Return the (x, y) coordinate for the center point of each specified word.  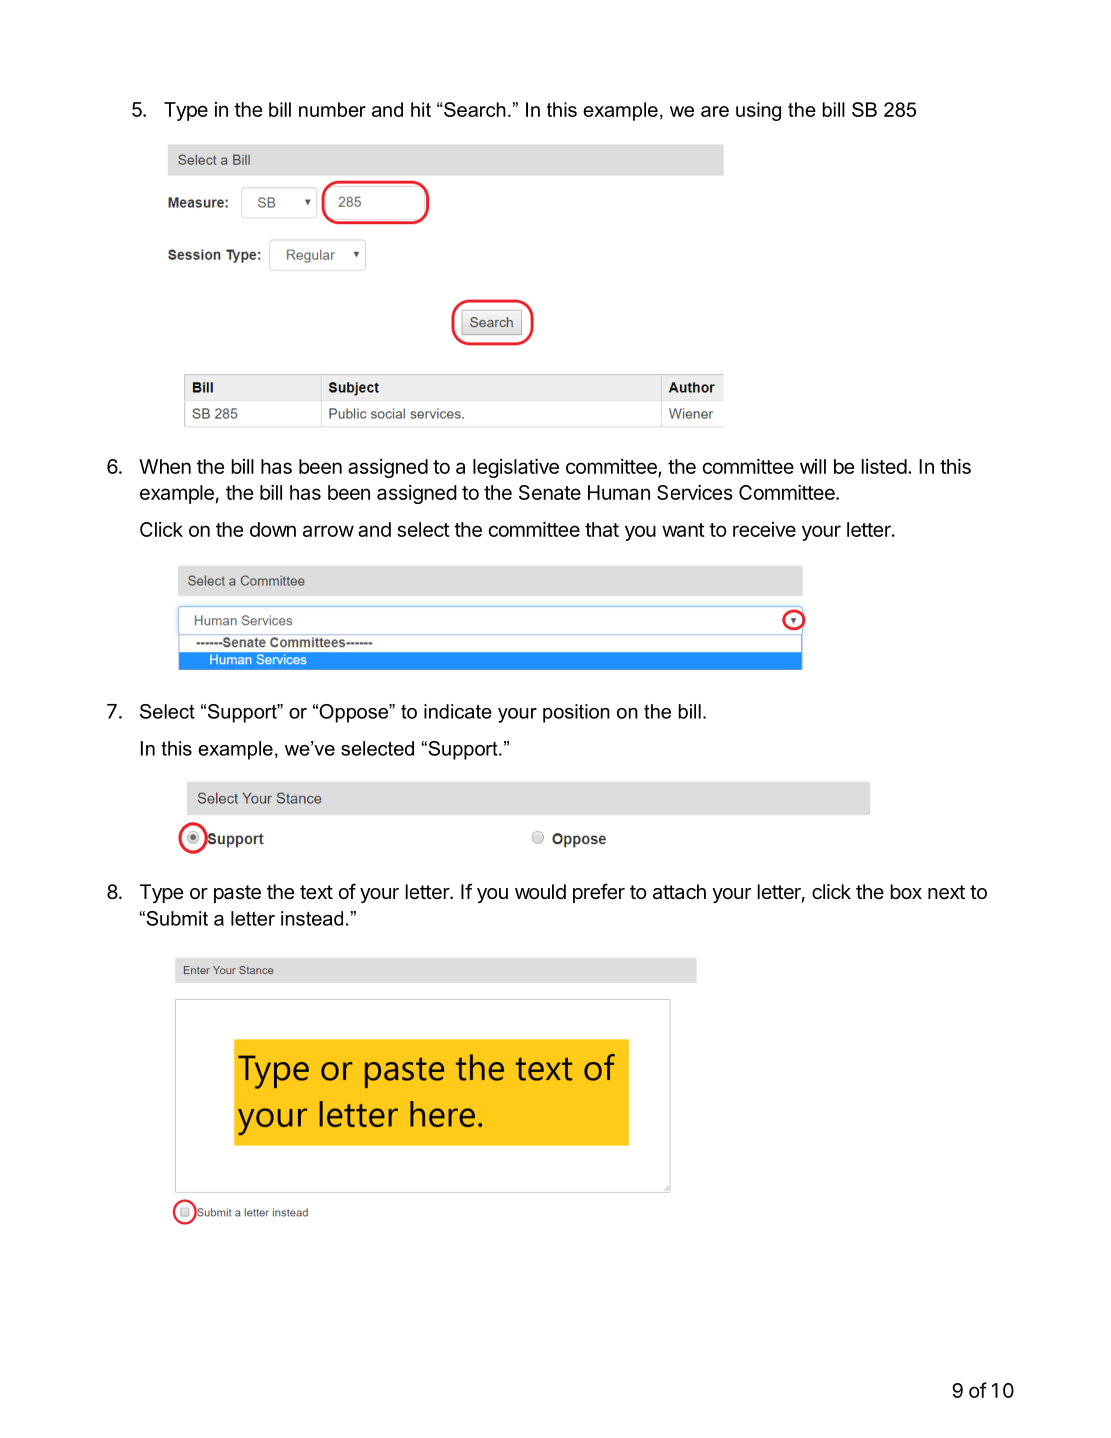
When (165, 466)
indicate (458, 711)
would (540, 891)
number (332, 109)
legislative (516, 468)
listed (884, 466)
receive (764, 529)
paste (237, 894)
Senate (550, 492)
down (273, 529)
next (946, 892)
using (758, 111)
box (906, 891)
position (576, 713)
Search (474, 109)
